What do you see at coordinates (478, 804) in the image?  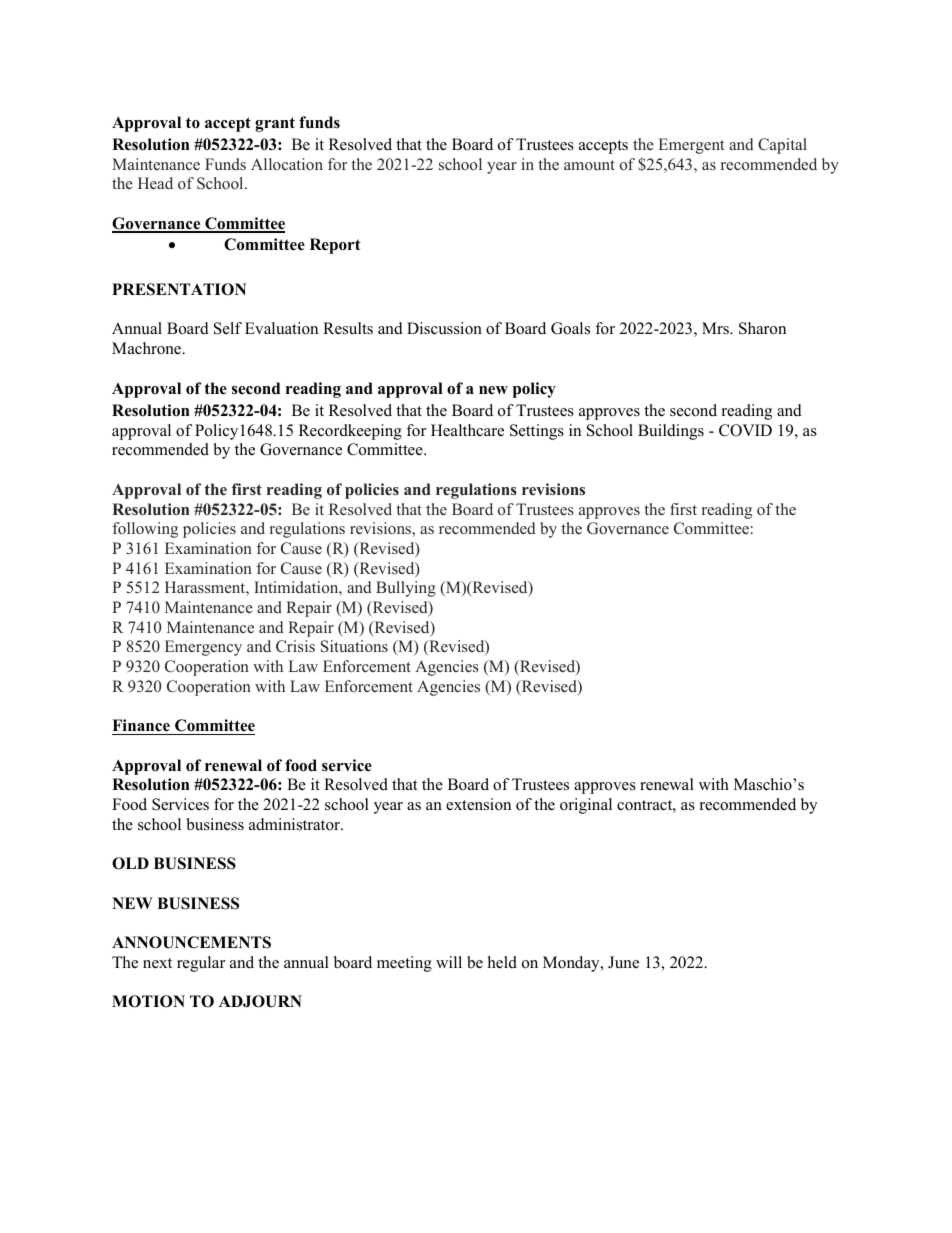 I see `extension` at bounding box center [478, 804].
